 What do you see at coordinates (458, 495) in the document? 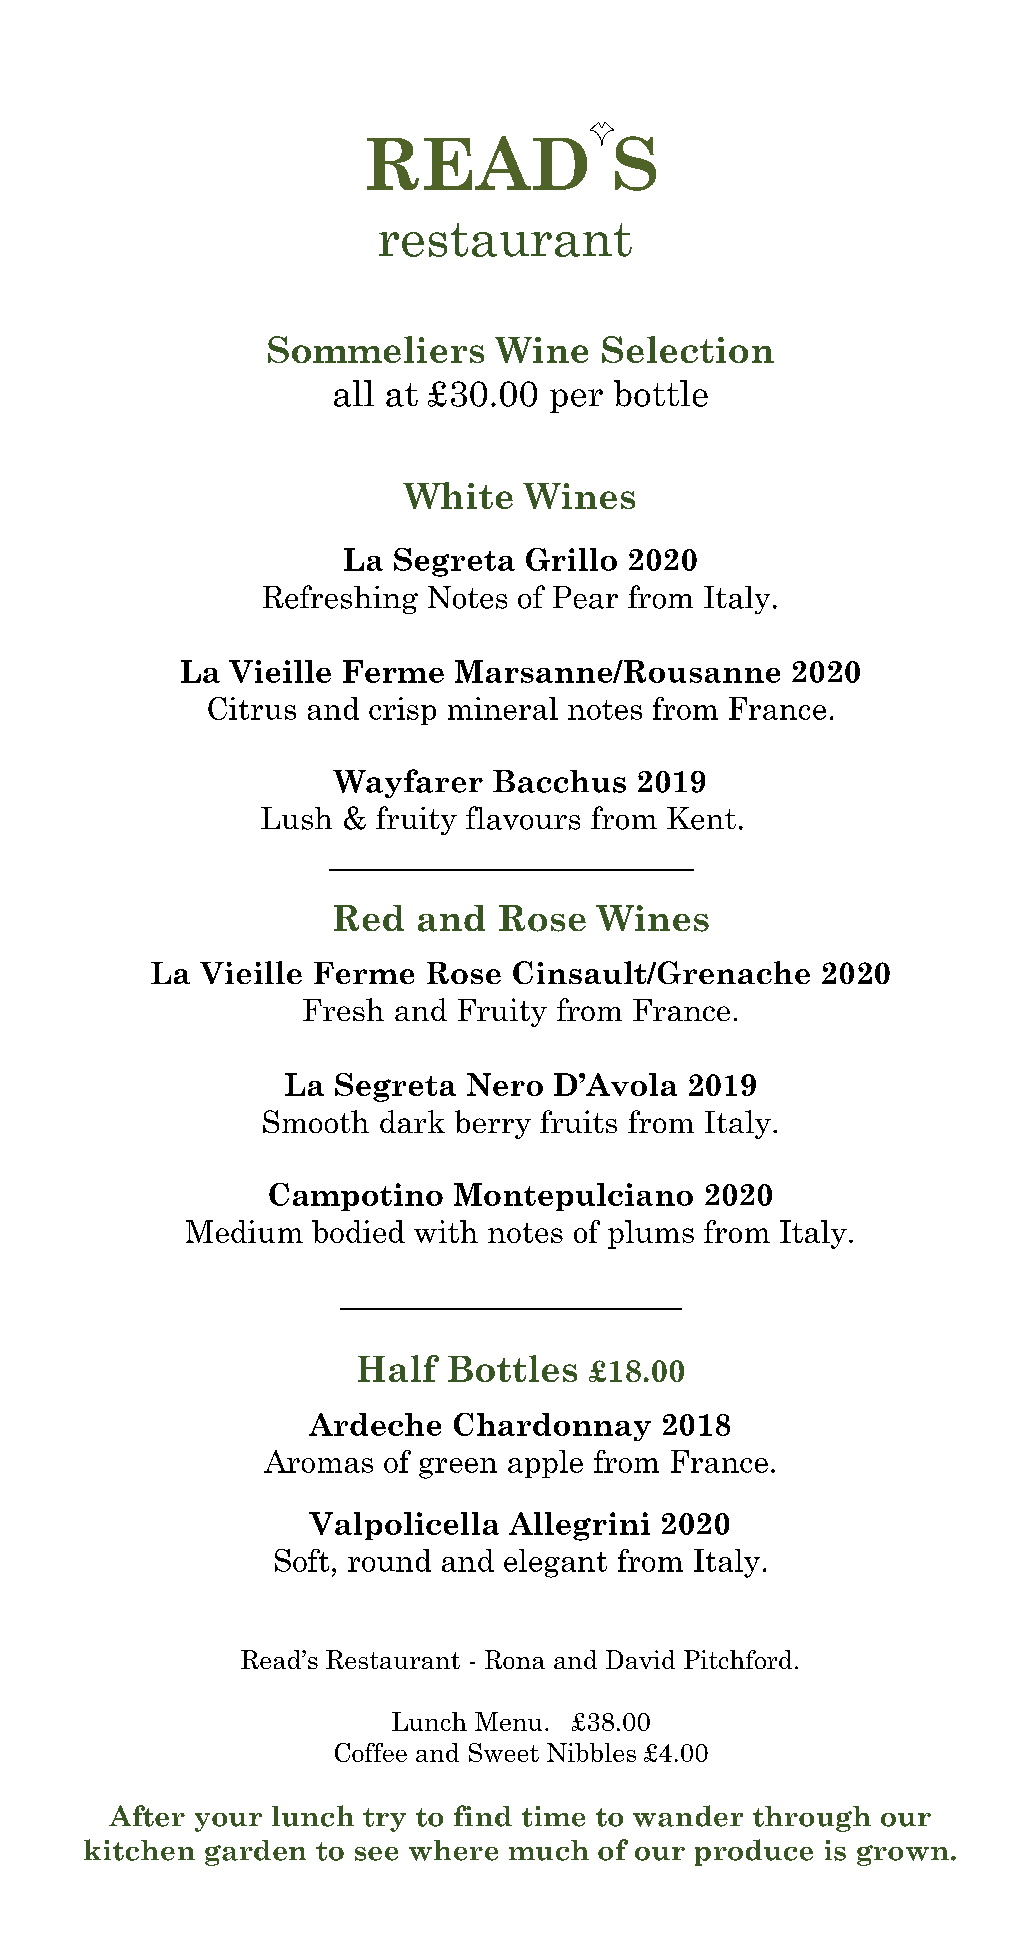
I see `White` at bounding box center [458, 495].
